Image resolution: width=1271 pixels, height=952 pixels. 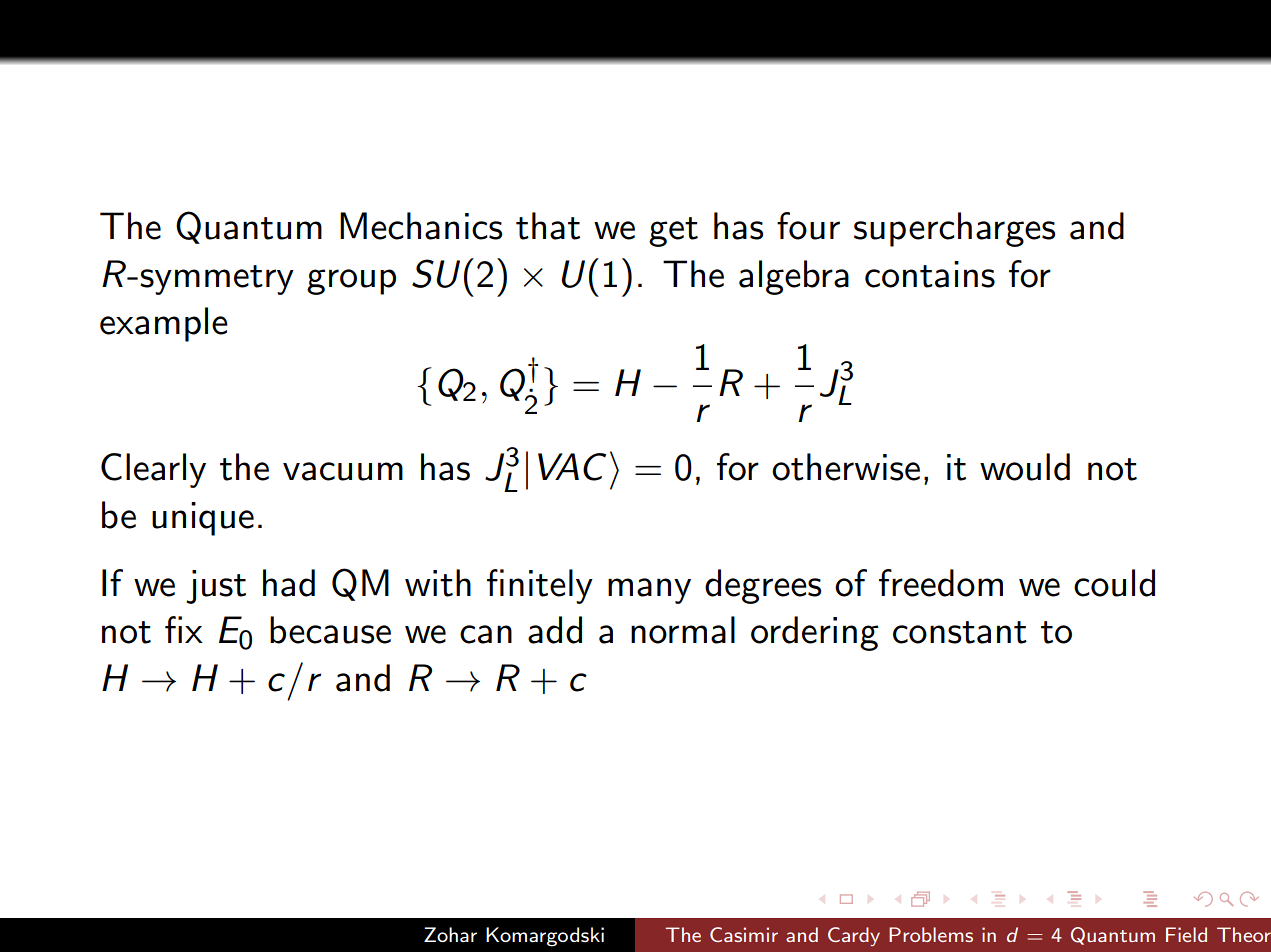 What do you see at coordinates (351, 282) in the document?
I see `group` at bounding box center [351, 282].
